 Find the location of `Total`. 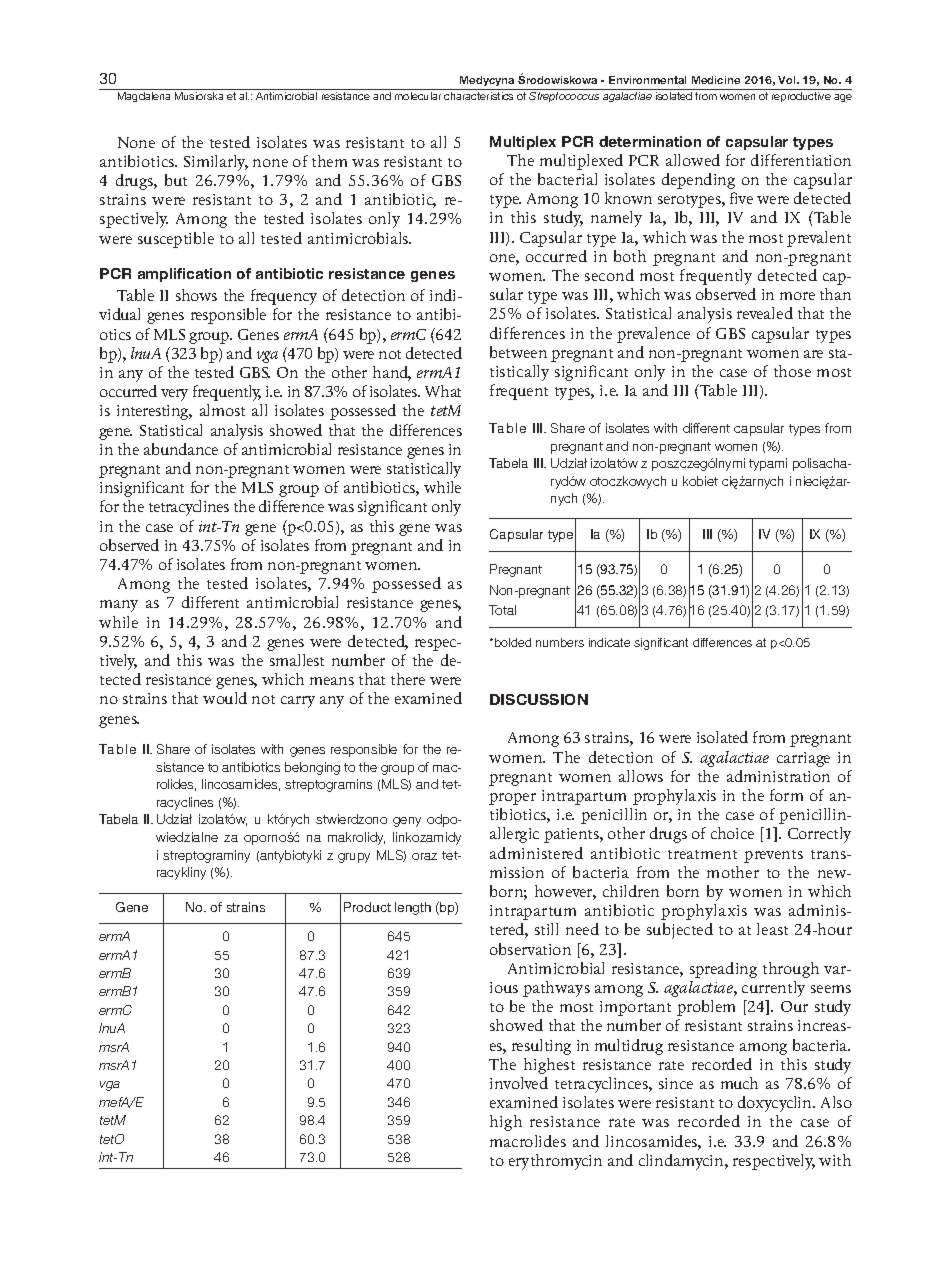

Total is located at coordinates (502, 610).
